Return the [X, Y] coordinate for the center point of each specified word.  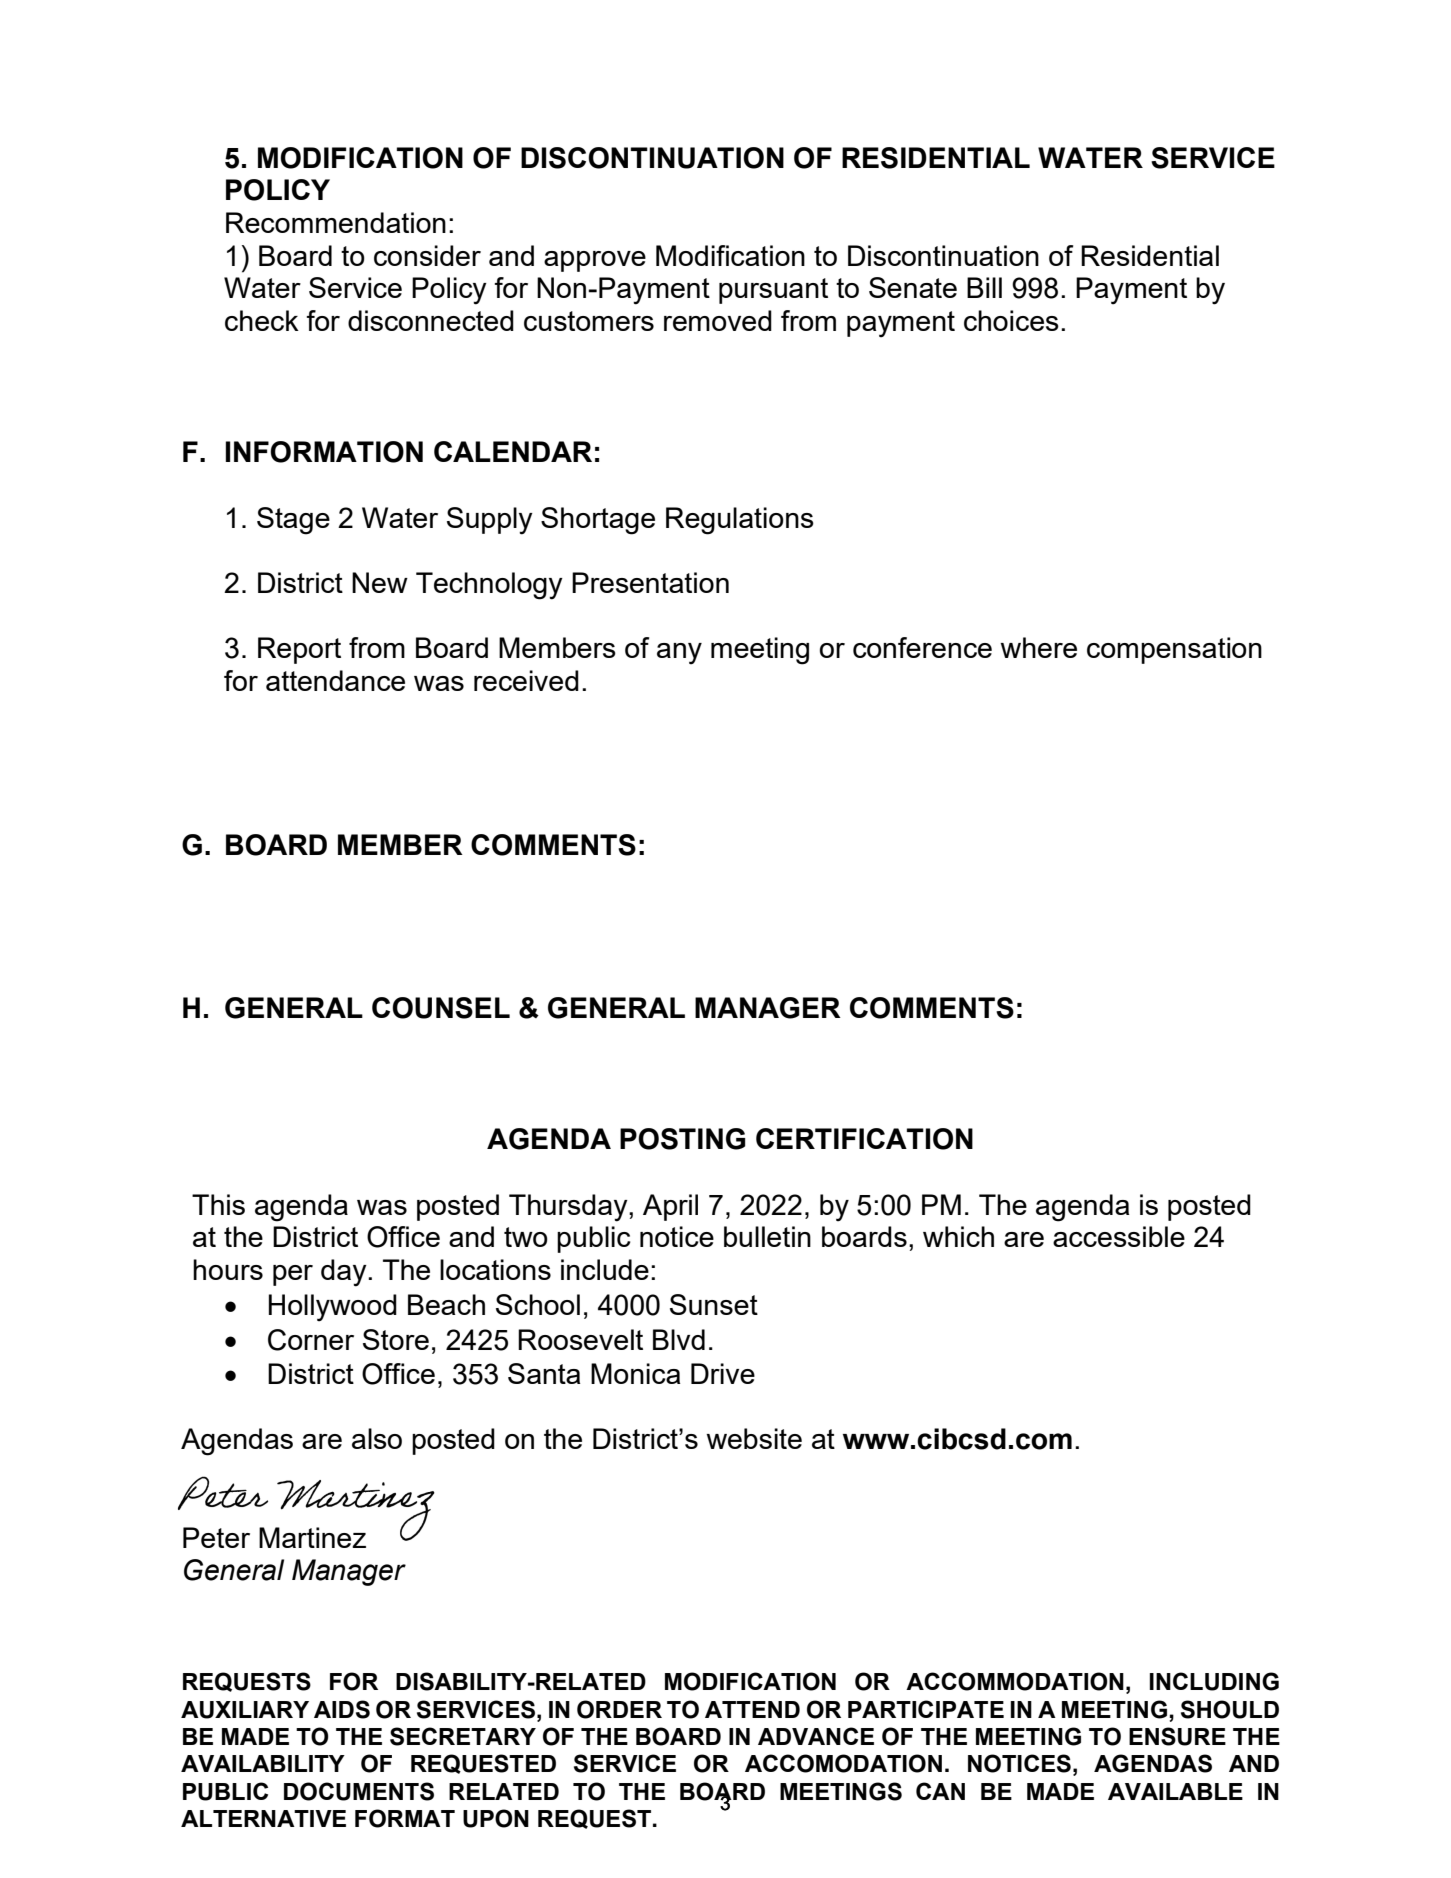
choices [1011, 320]
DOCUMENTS [359, 1791]
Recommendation [336, 222]
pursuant [773, 291]
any [679, 654]
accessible [1119, 1236]
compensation [1174, 650]
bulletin [767, 1236]
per [293, 1275]
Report [299, 650]
